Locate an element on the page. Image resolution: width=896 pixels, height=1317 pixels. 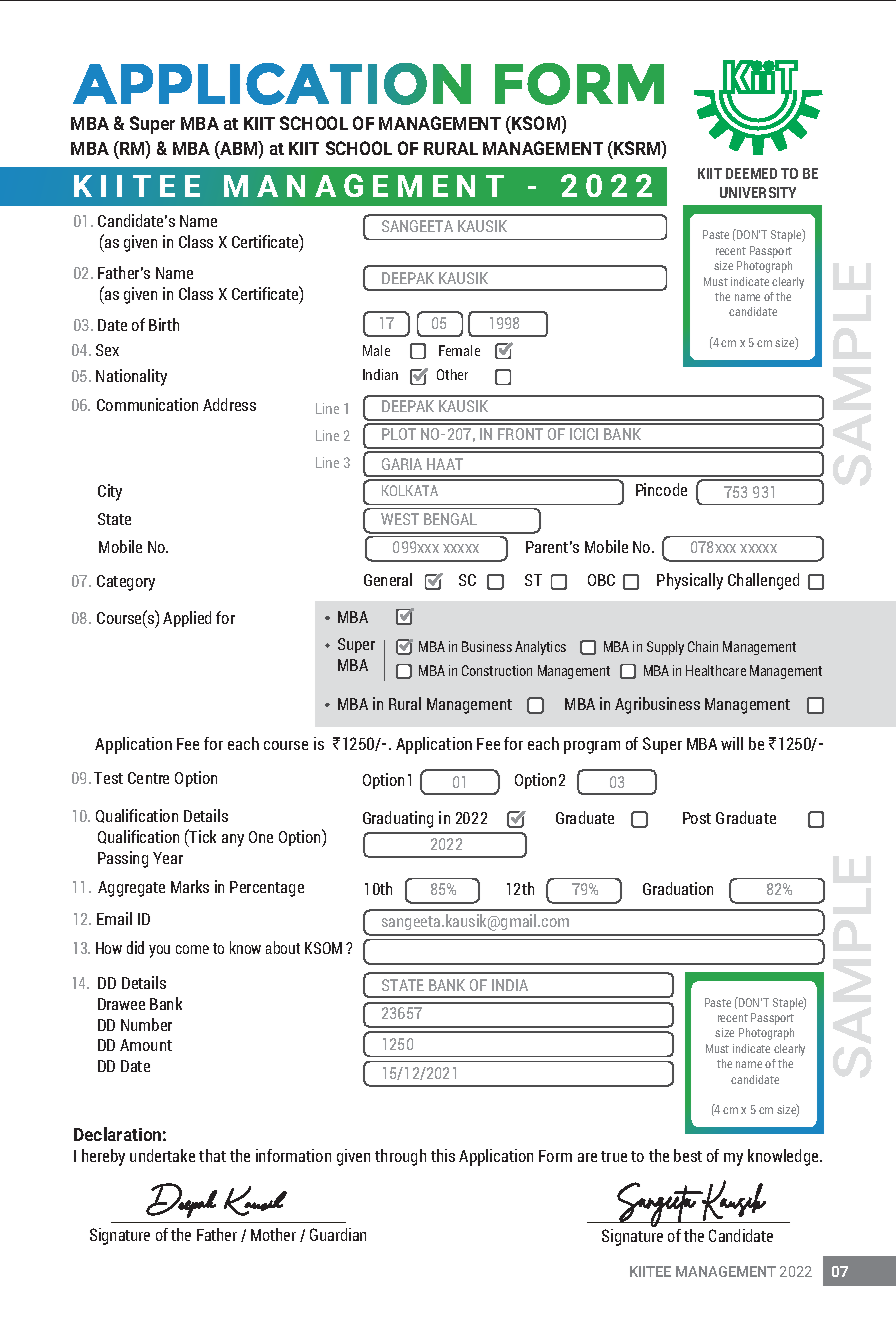
Communication is located at coordinates (147, 404).
